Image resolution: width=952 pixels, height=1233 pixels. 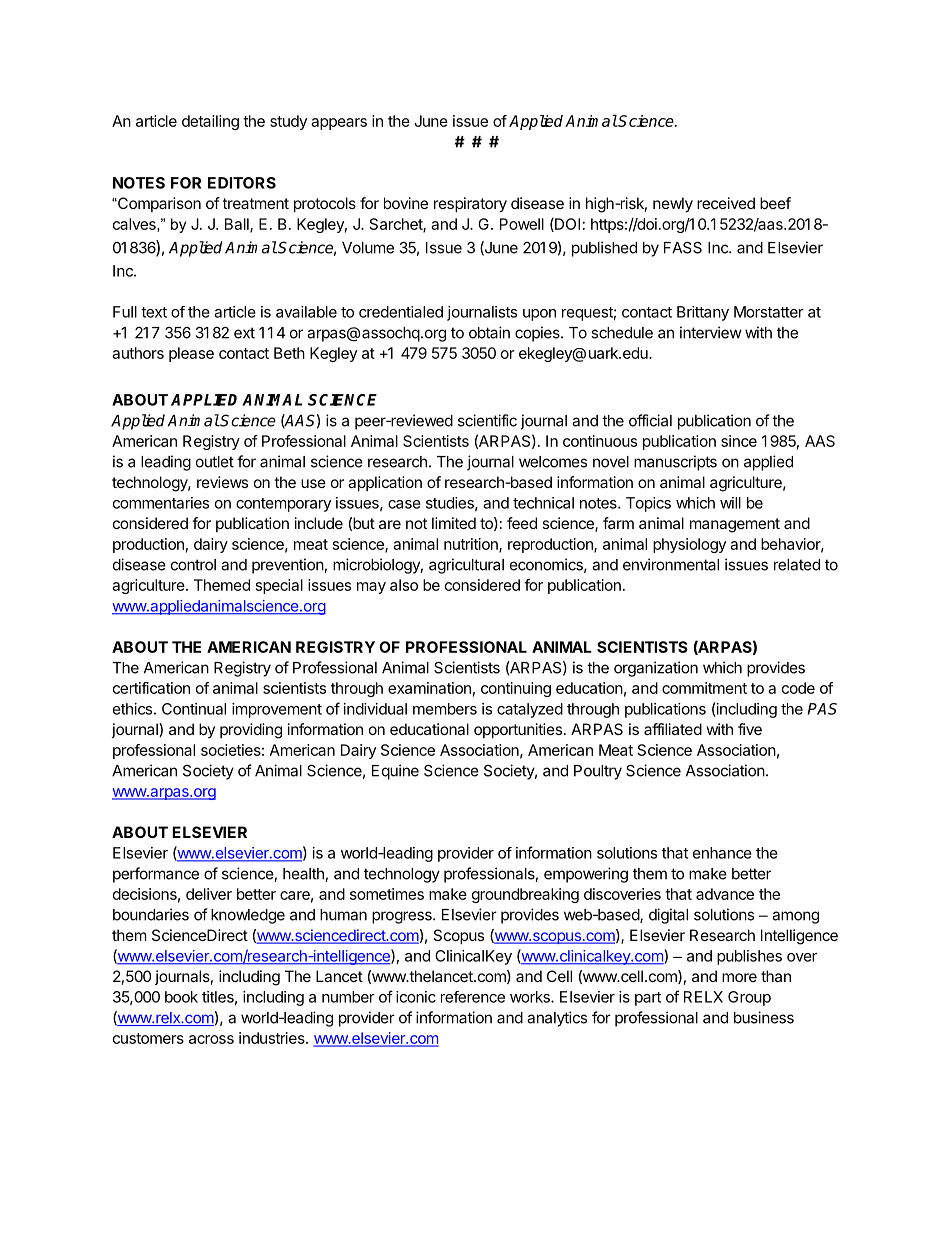 What do you see at coordinates (473, 997) in the screenshot?
I see `reference` at bounding box center [473, 997].
